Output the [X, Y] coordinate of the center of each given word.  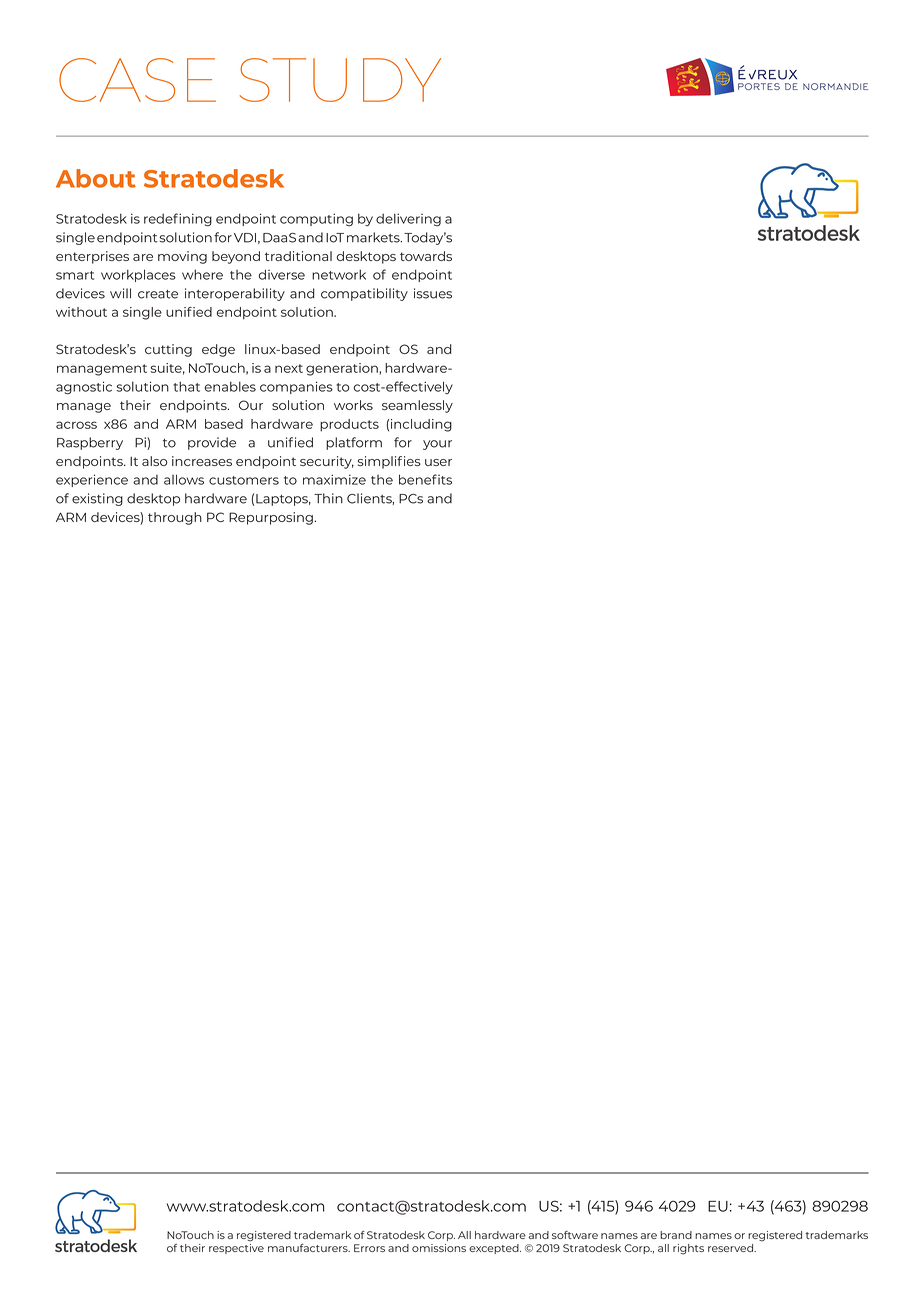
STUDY [340, 80]
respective [236, 1249]
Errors [369, 1248]
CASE [137, 80]
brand [676, 1235]
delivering [408, 219]
